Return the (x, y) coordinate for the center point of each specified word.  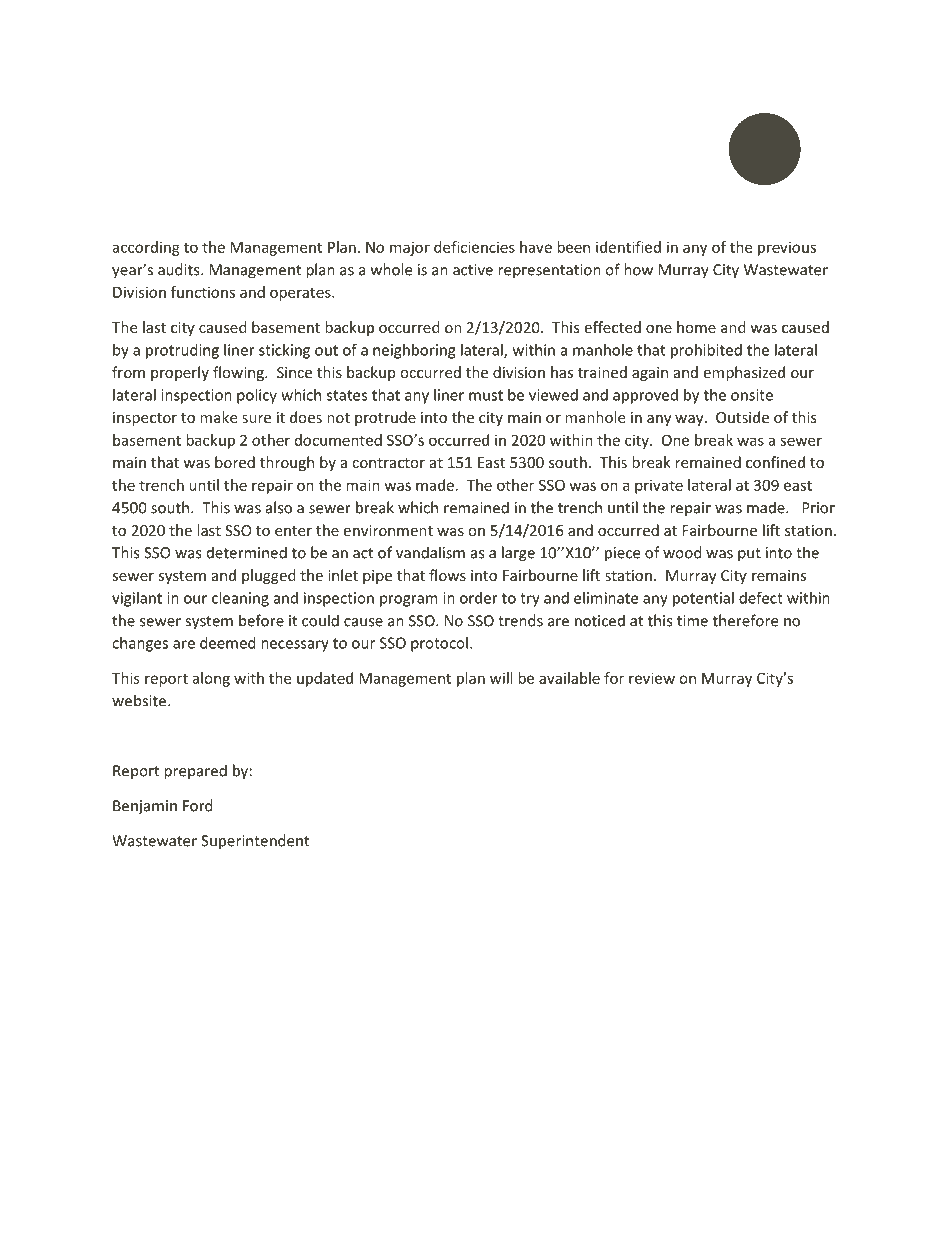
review (652, 678)
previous (787, 248)
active (473, 270)
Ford (198, 805)
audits (180, 269)
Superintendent (255, 842)
